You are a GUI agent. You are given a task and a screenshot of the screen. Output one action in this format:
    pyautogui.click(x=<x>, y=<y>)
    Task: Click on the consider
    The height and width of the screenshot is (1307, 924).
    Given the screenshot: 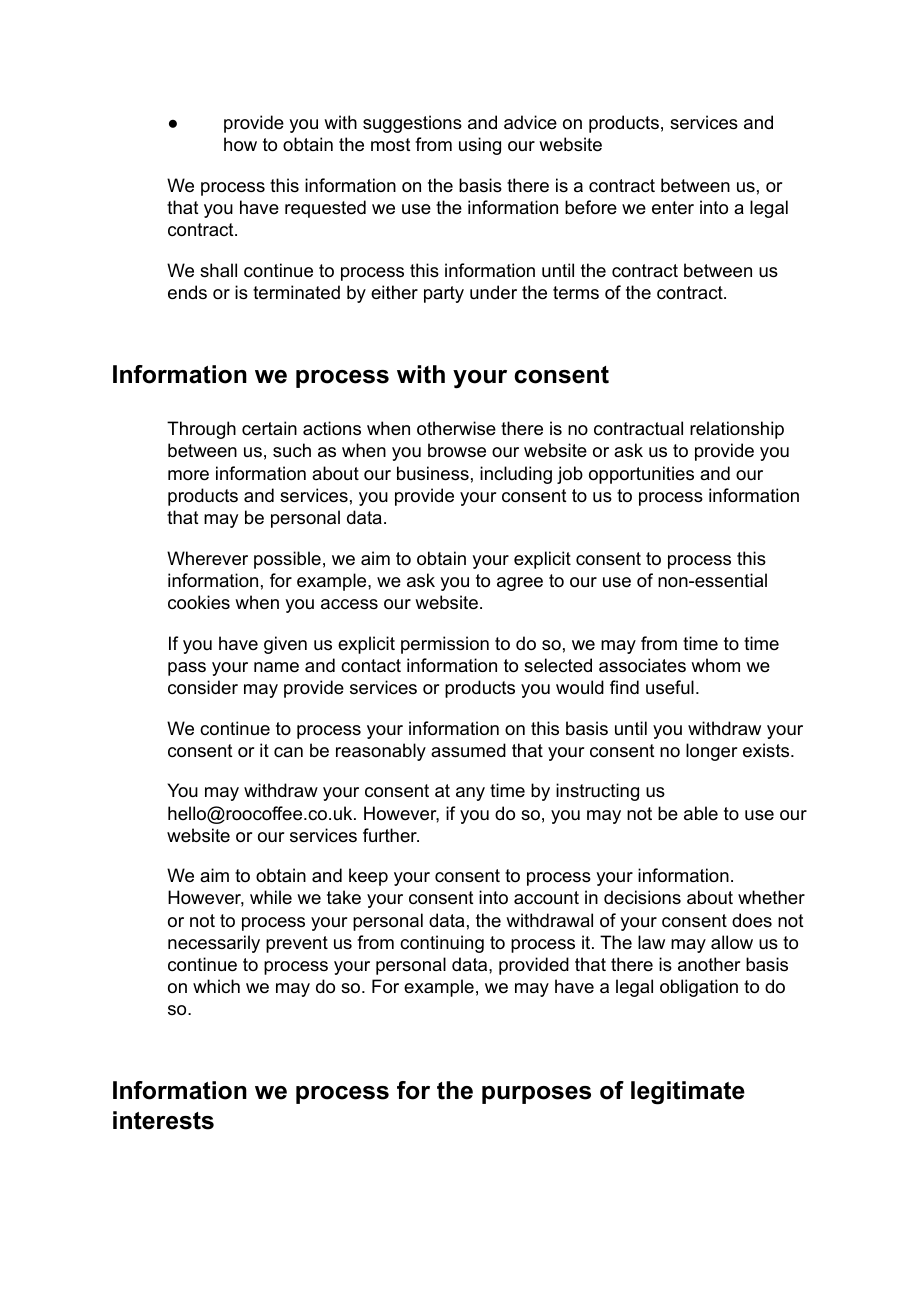 What is the action you would take?
    pyautogui.click(x=203, y=687)
